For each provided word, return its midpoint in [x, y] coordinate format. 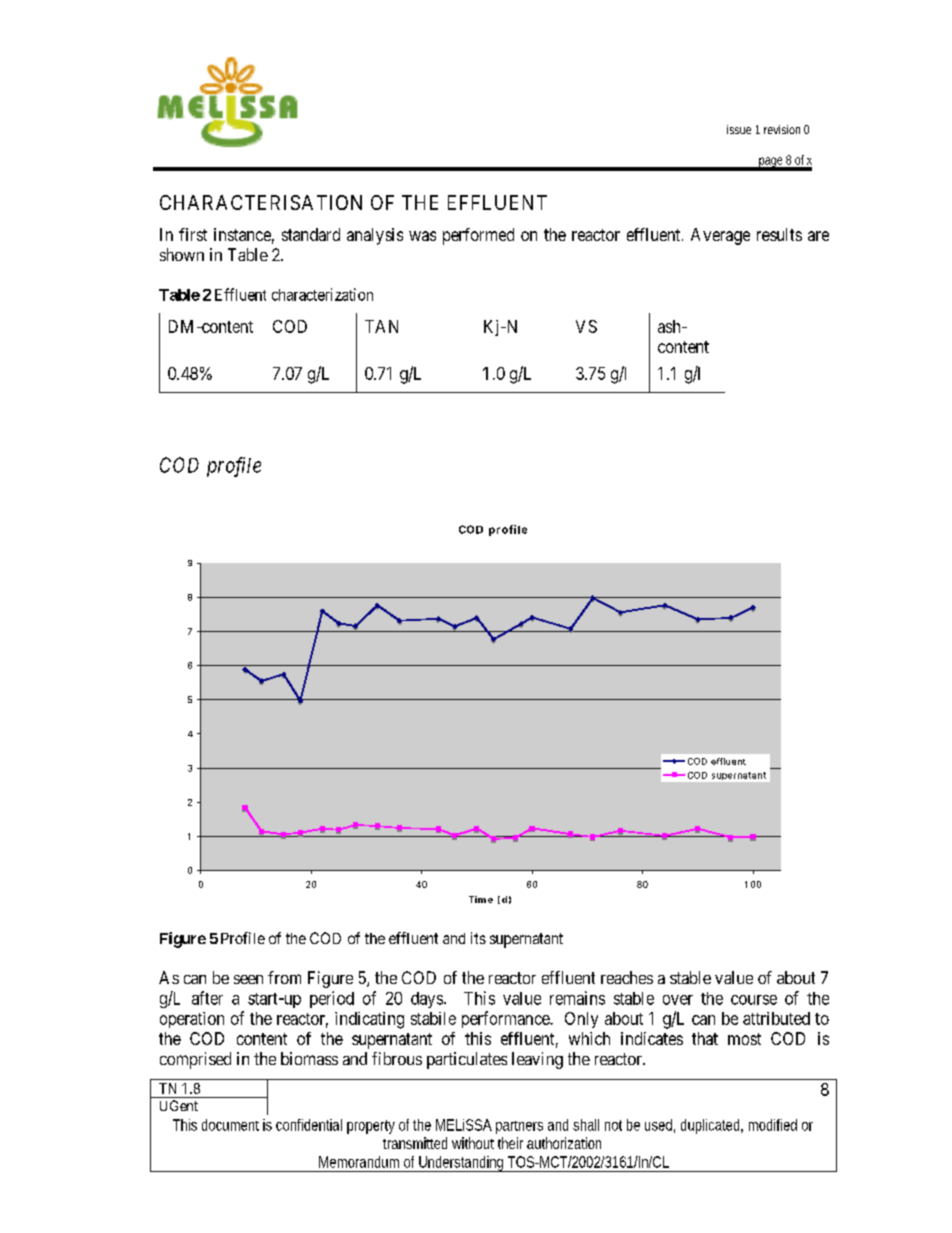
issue [739, 129]
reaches [627, 977]
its [478, 938]
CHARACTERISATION [261, 202]
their [510, 1143]
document [230, 1125]
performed [478, 236]
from [284, 977]
